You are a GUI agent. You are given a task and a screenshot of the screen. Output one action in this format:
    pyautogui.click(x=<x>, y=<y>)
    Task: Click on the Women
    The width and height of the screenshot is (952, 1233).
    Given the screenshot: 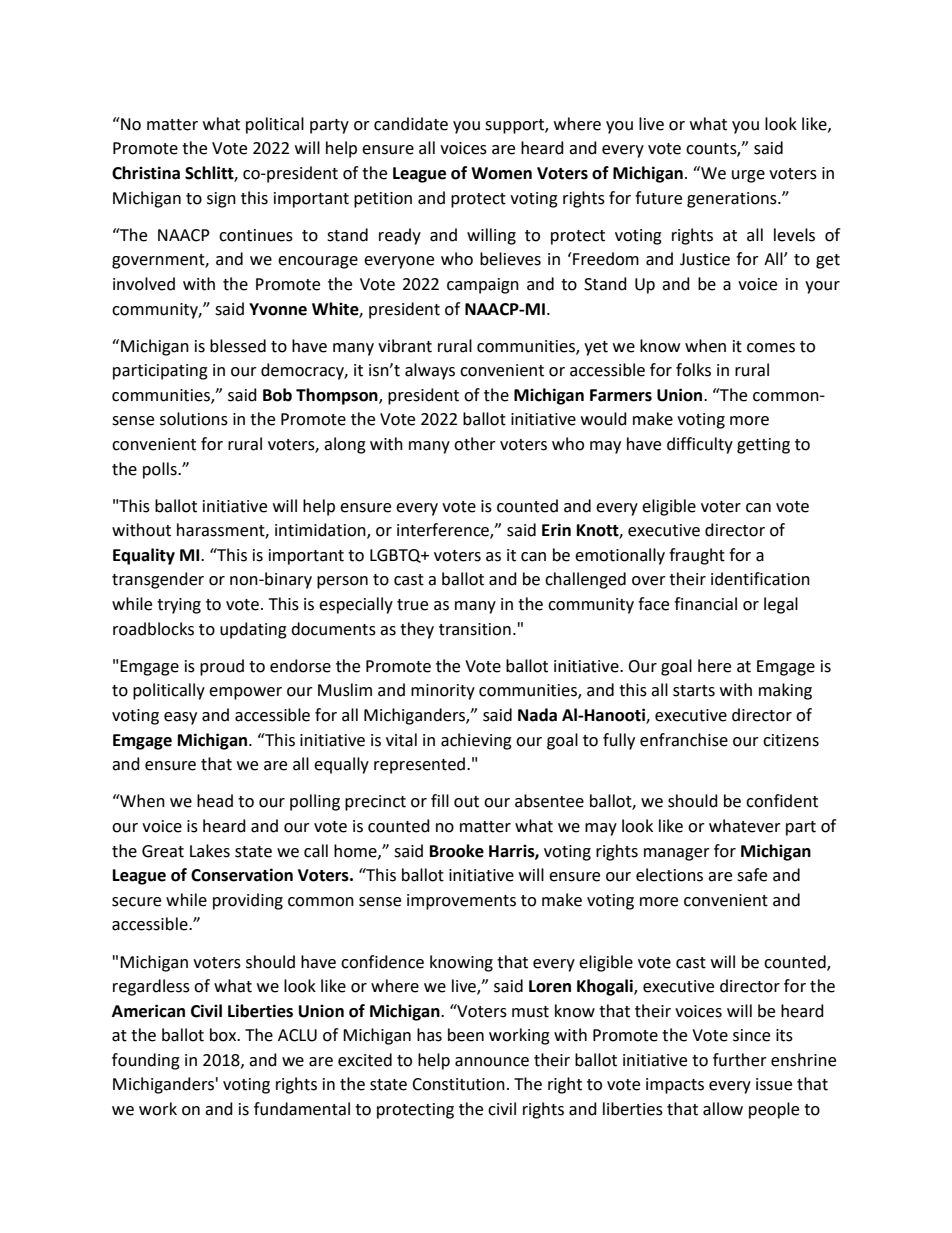 What is the action you would take?
    pyautogui.click(x=501, y=173)
